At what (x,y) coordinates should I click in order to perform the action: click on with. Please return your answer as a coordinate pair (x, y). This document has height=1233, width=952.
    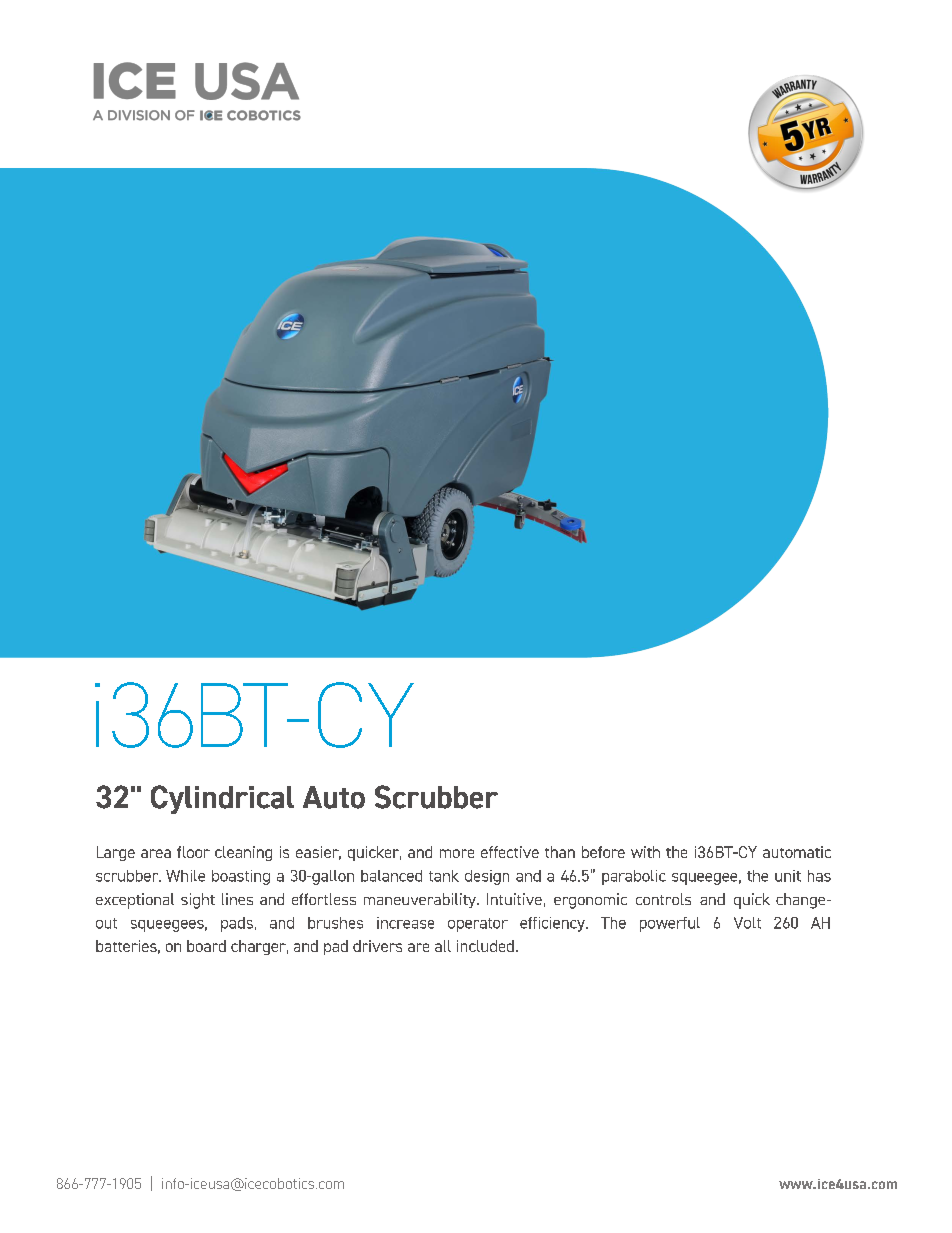
    Looking at the image, I should click on (645, 852).
